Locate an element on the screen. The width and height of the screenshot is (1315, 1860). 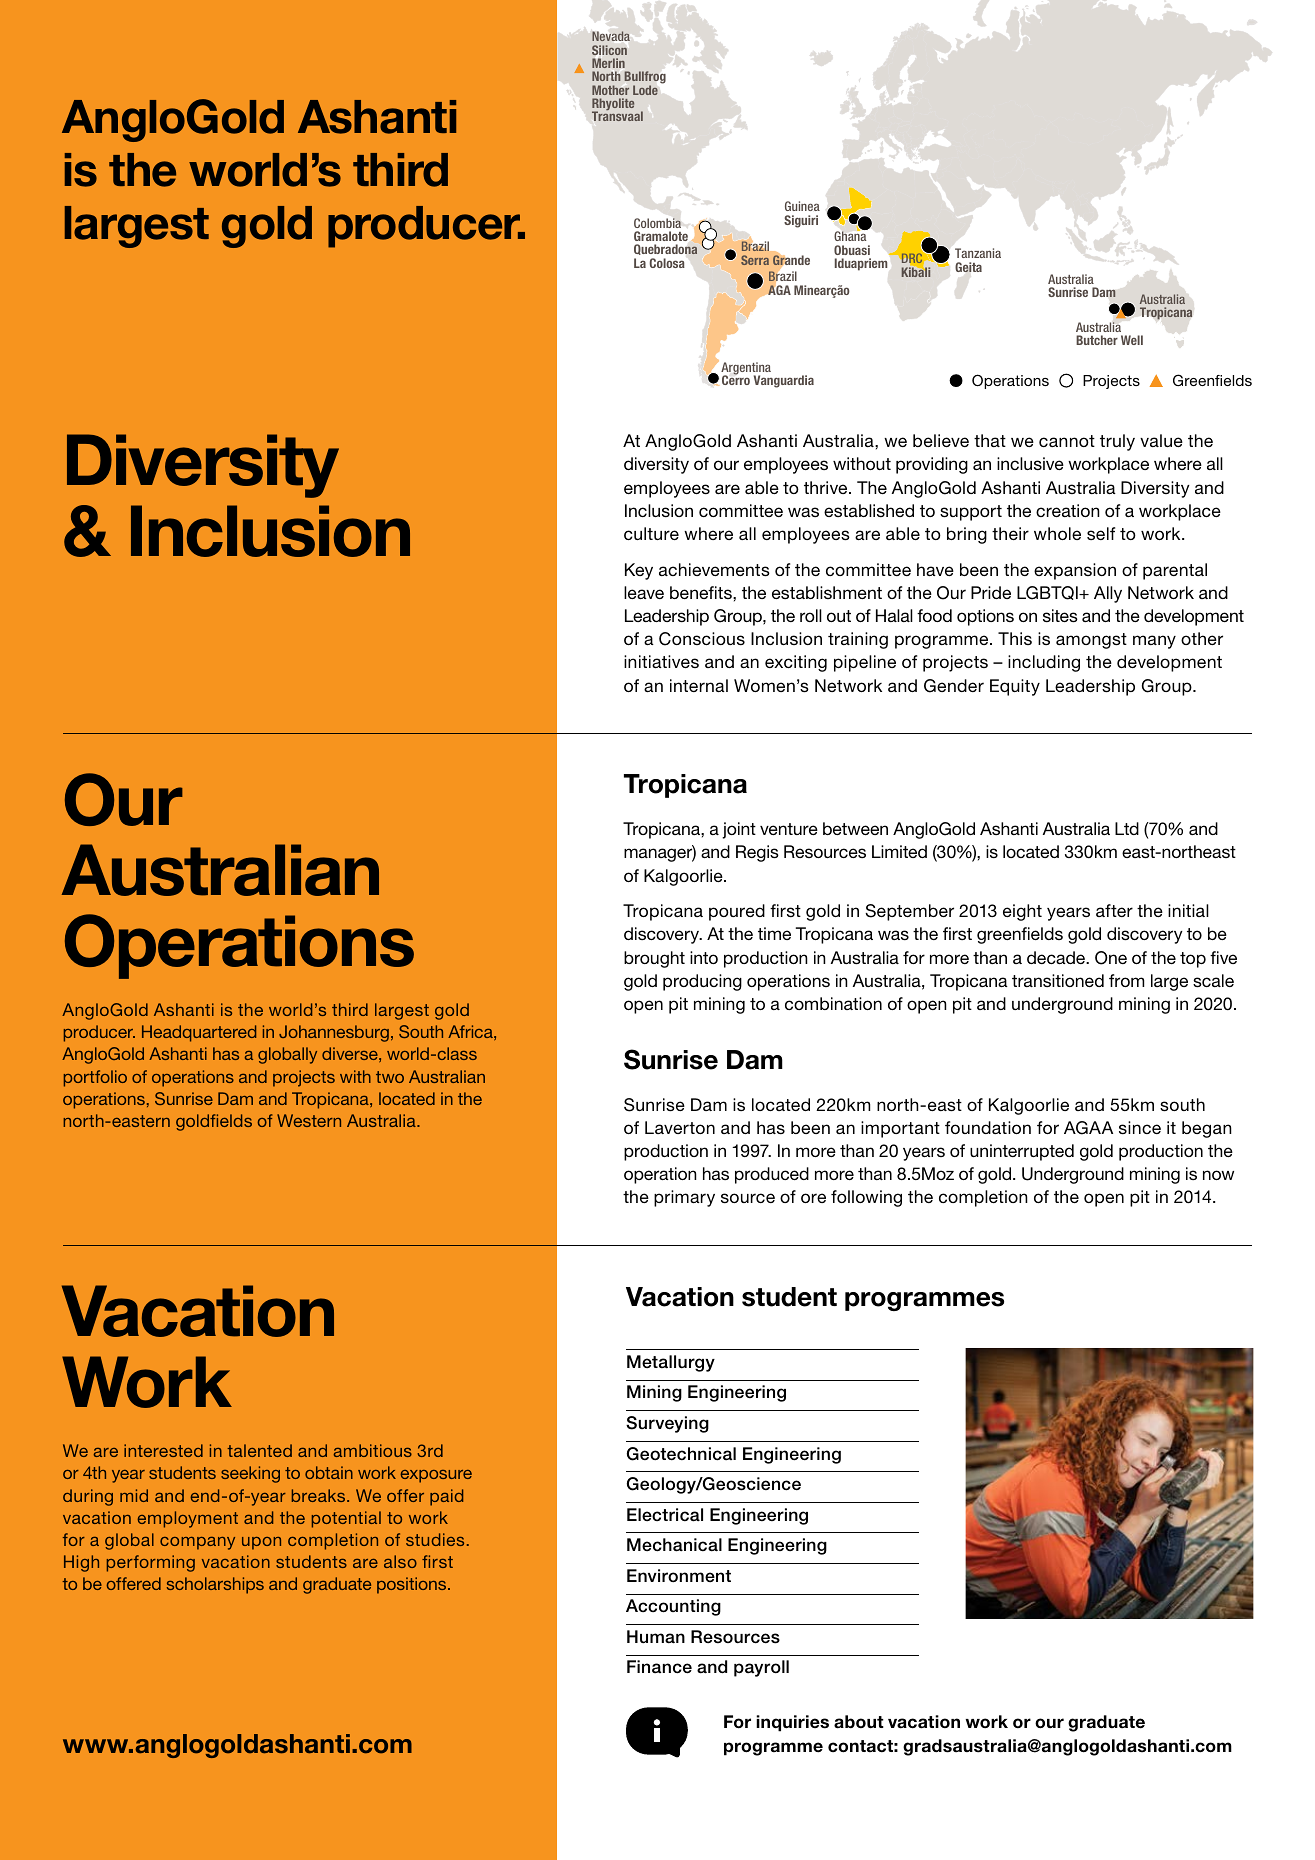
since is located at coordinates (1140, 1127).
